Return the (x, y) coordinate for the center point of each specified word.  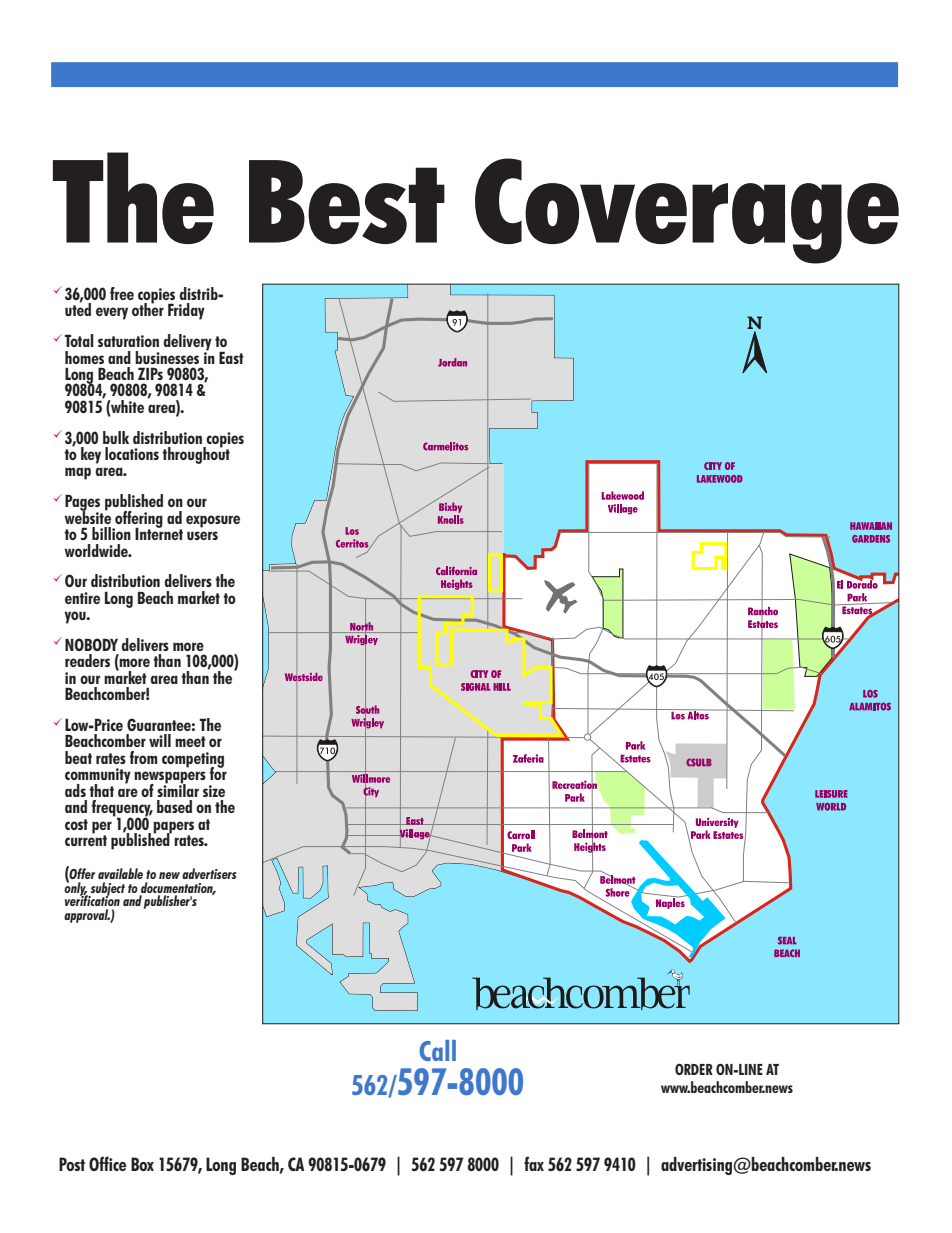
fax (534, 1163)
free (122, 293)
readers (87, 660)
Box (142, 1164)
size (214, 791)
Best (347, 202)
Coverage (687, 211)
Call (437, 1050)
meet (190, 741)
